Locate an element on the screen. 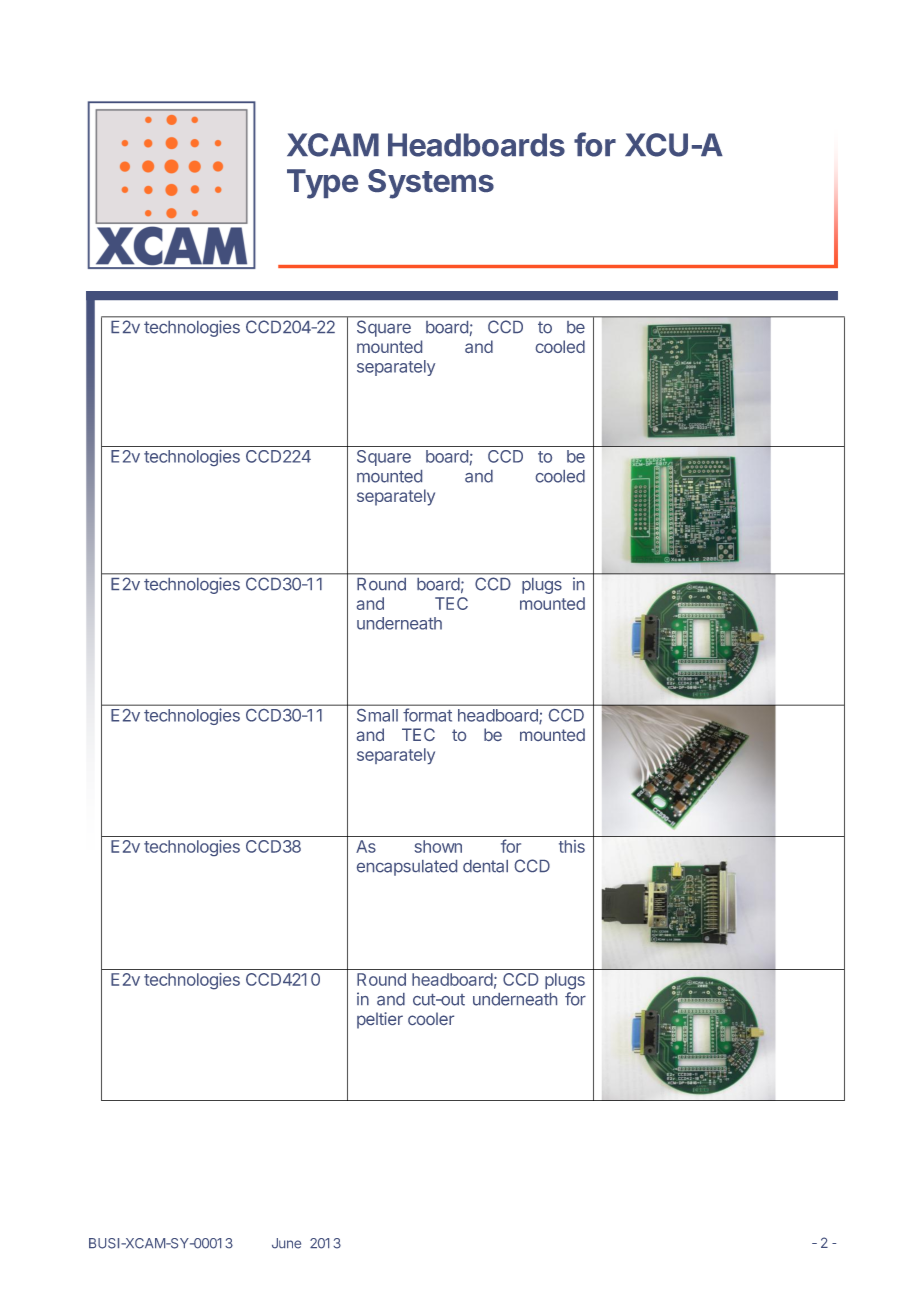  Systems is located at coordinates (431, 184).
